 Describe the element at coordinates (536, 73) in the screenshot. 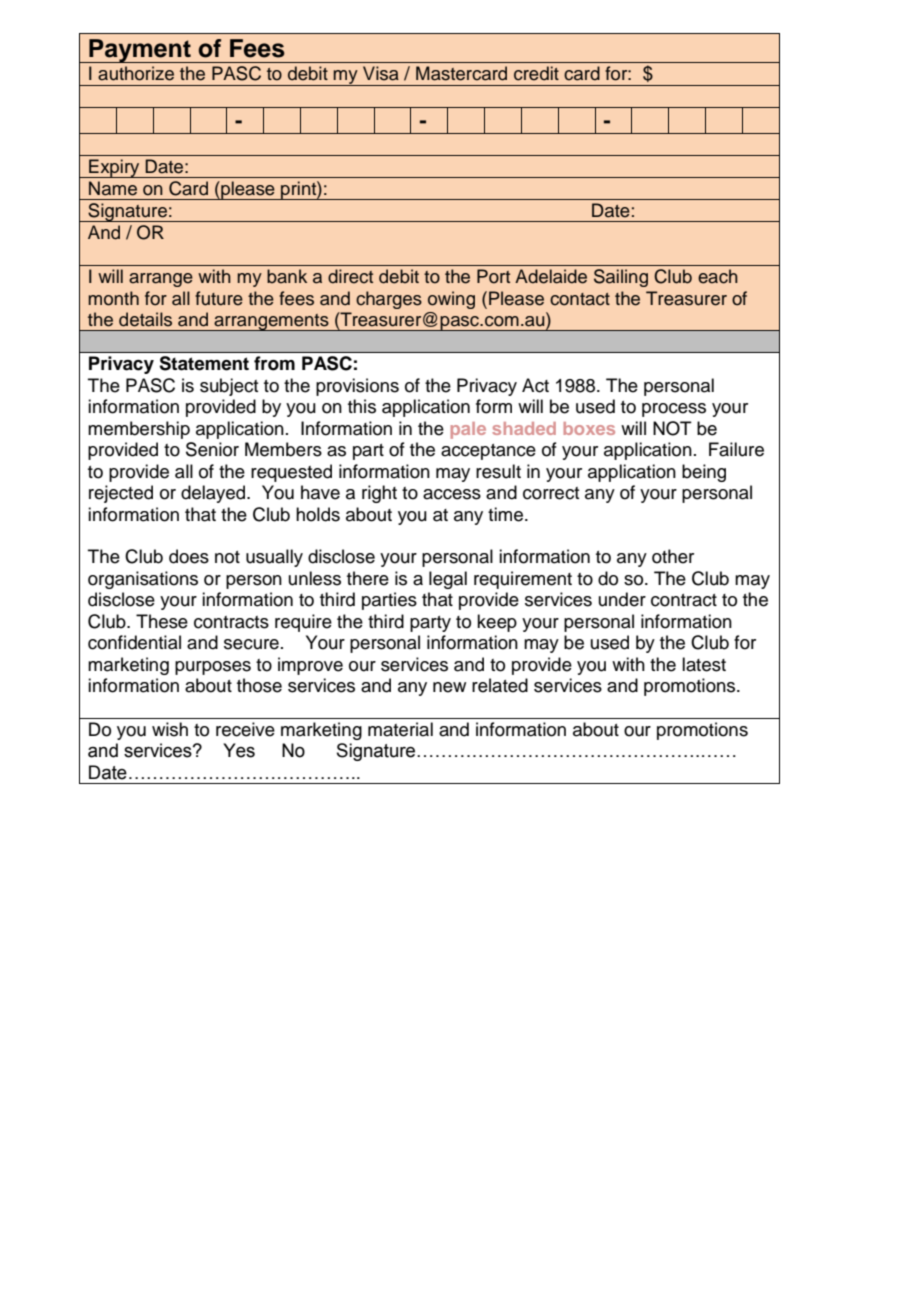

I see `credit` at that location.
